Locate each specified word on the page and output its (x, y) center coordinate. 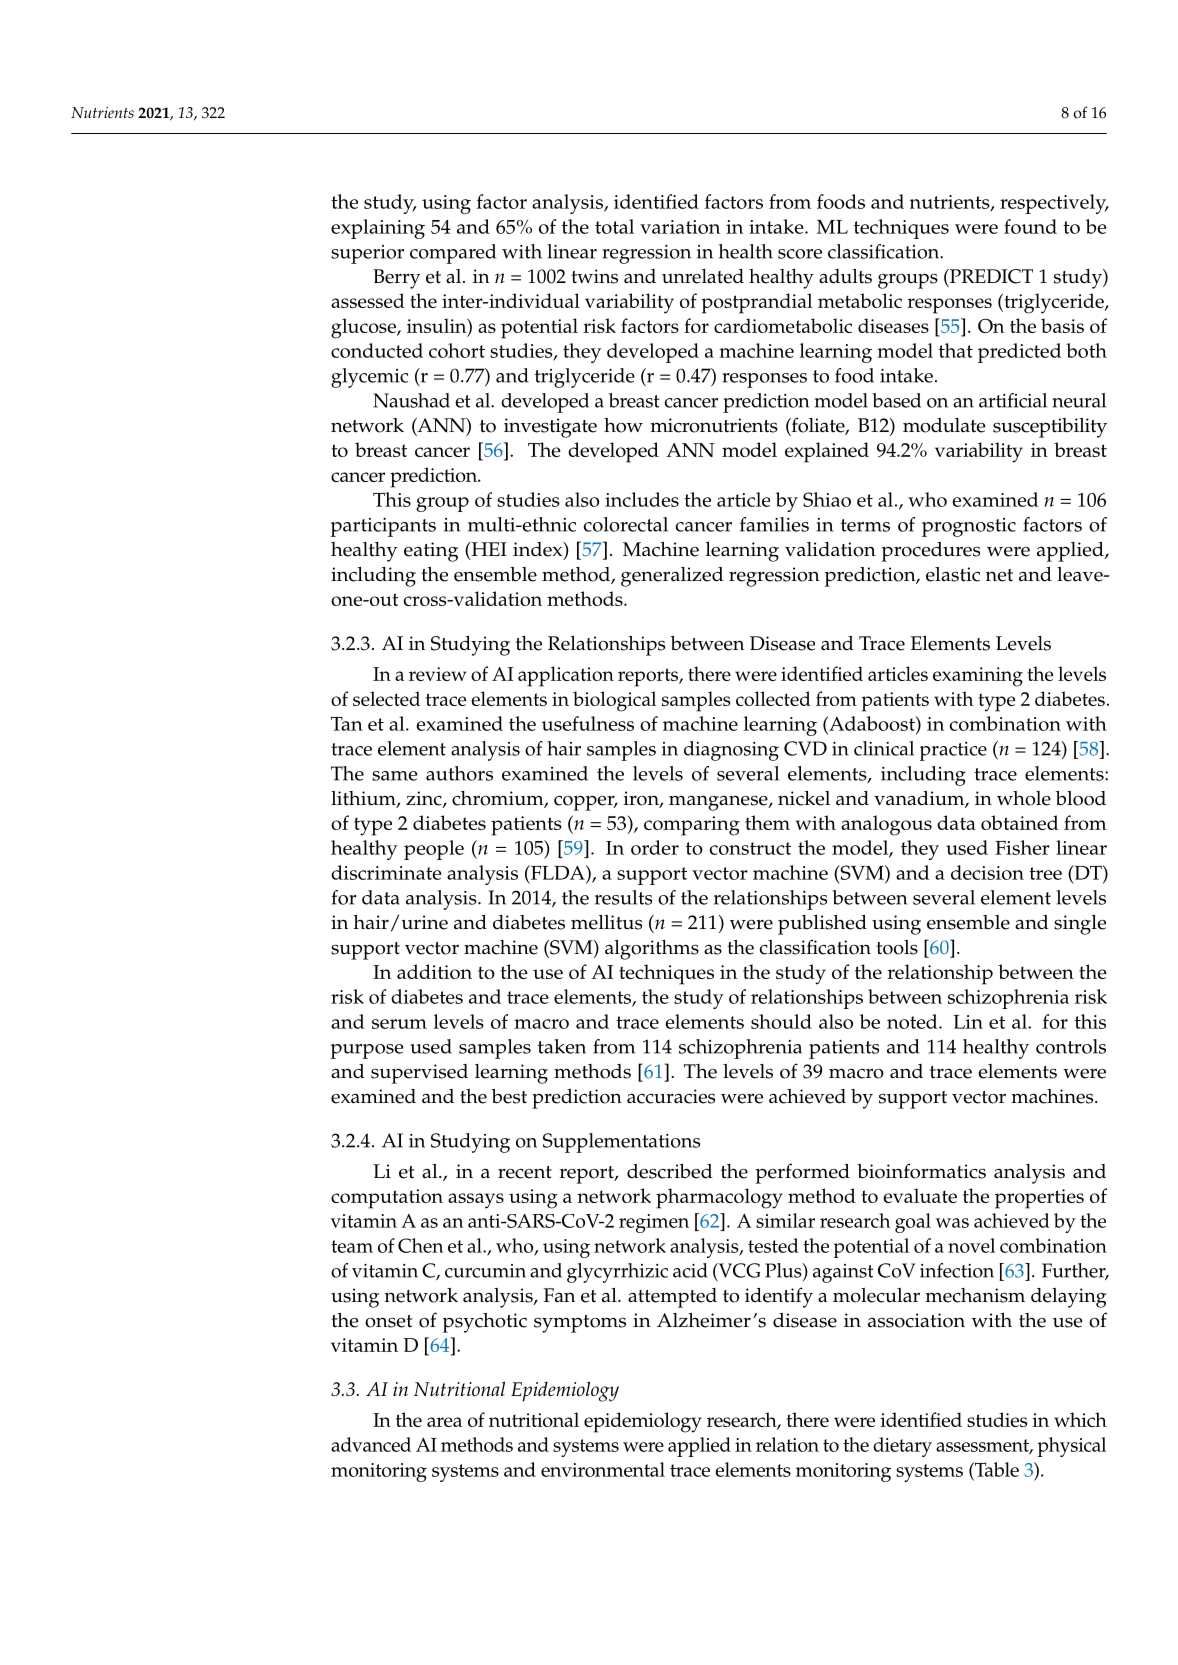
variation (680, 227)
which (1080, 1419)
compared (453, 254)
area (444, 1422)
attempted (672, 1298)
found (1030, 226)
